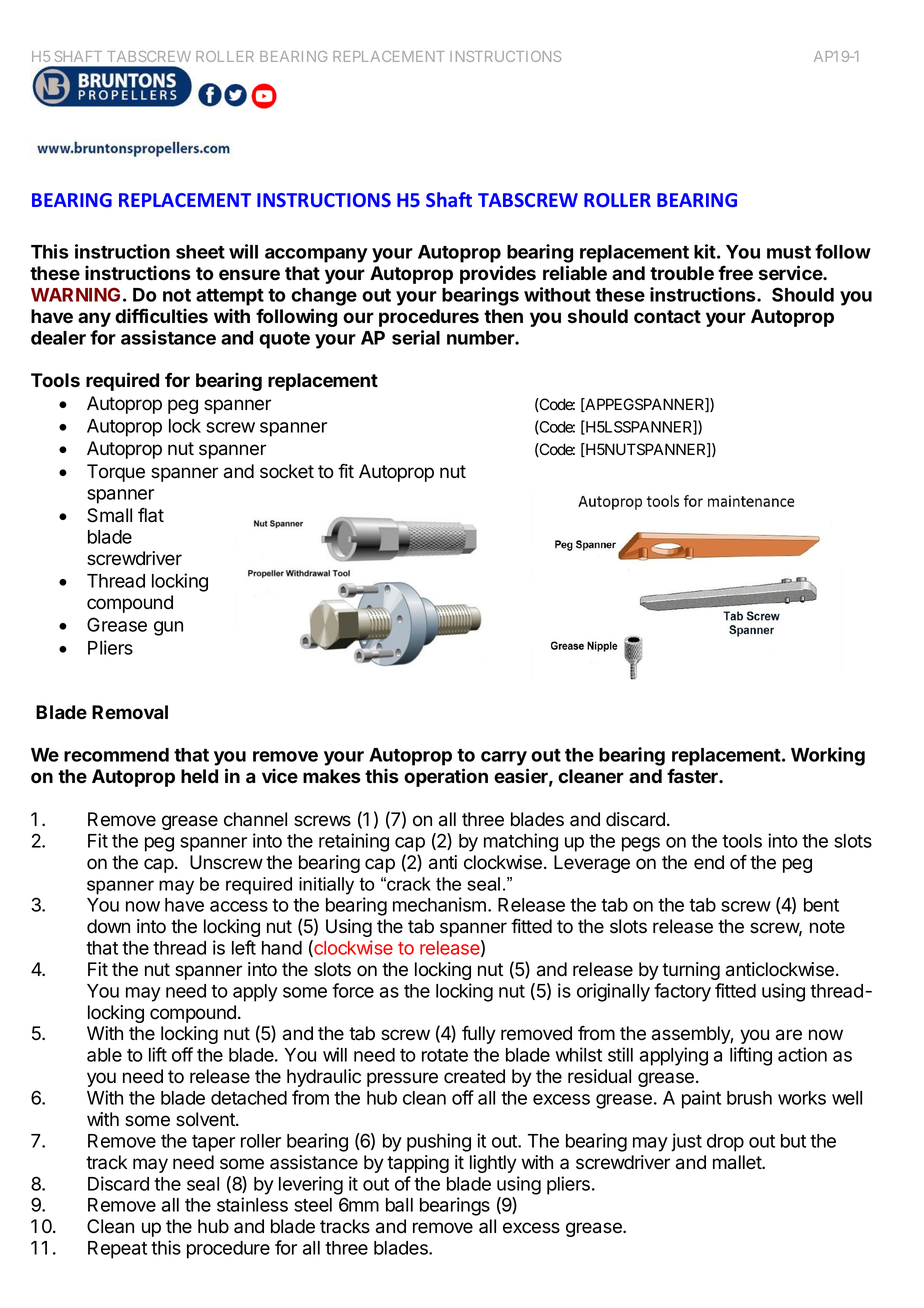 The height and width of the screenshot is (1308, 924). What do you see at coordinates (116, 755) in the screenshot?
I see `recommend` at bounding box center [116, 755].
